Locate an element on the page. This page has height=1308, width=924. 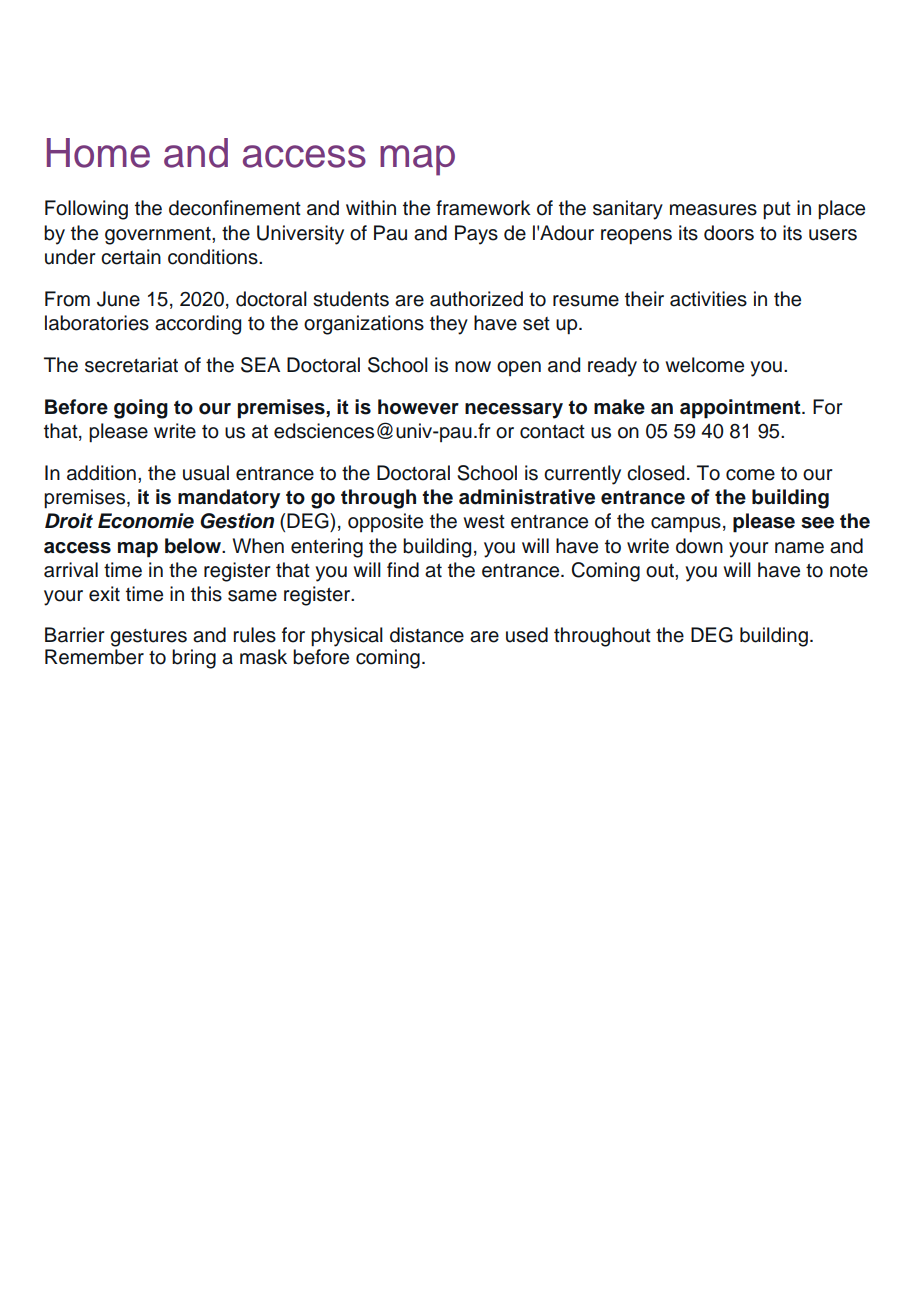
used is located at coordinates (527, 635).
